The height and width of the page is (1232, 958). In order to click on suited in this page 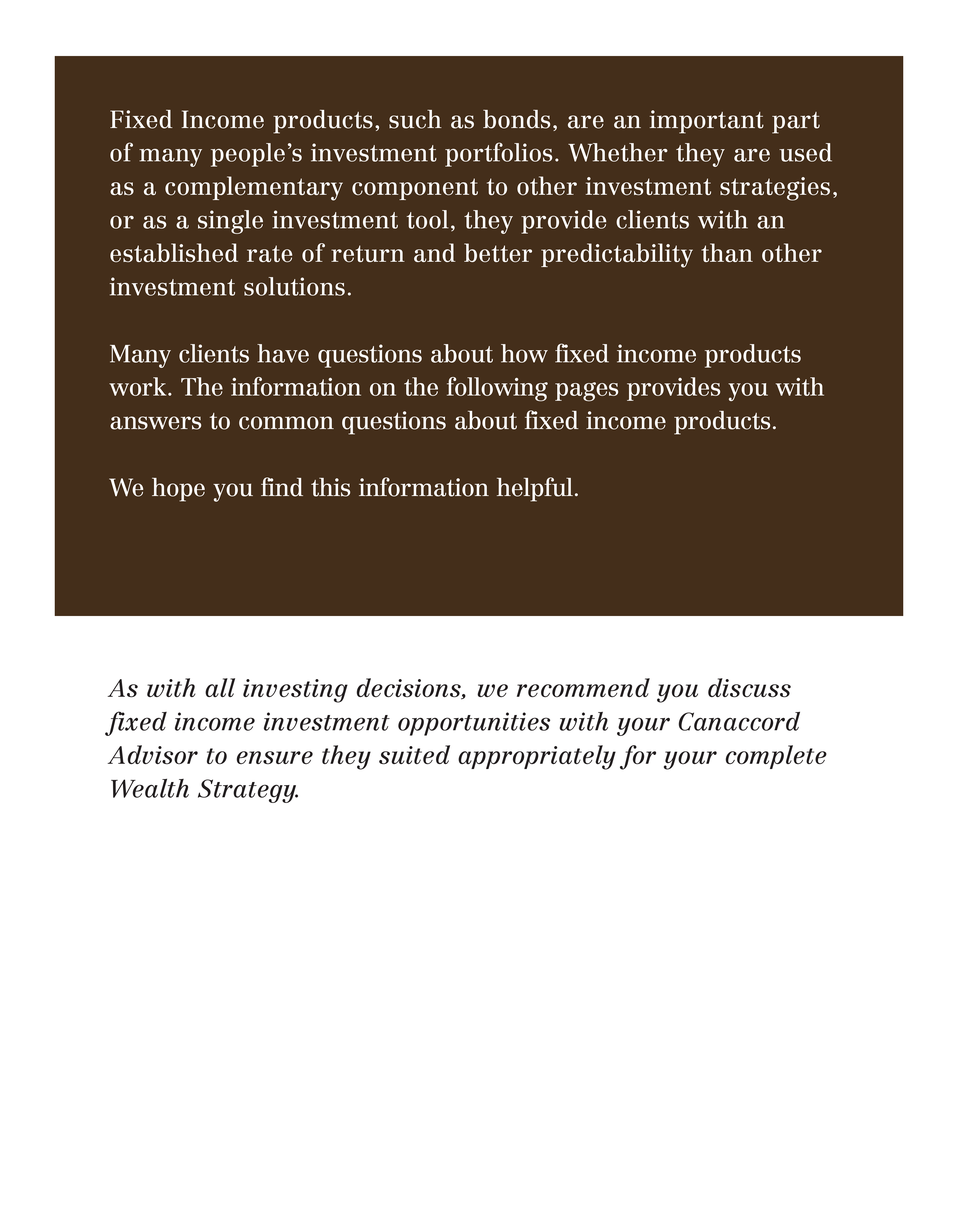, I will do `click(414, 755)`.
